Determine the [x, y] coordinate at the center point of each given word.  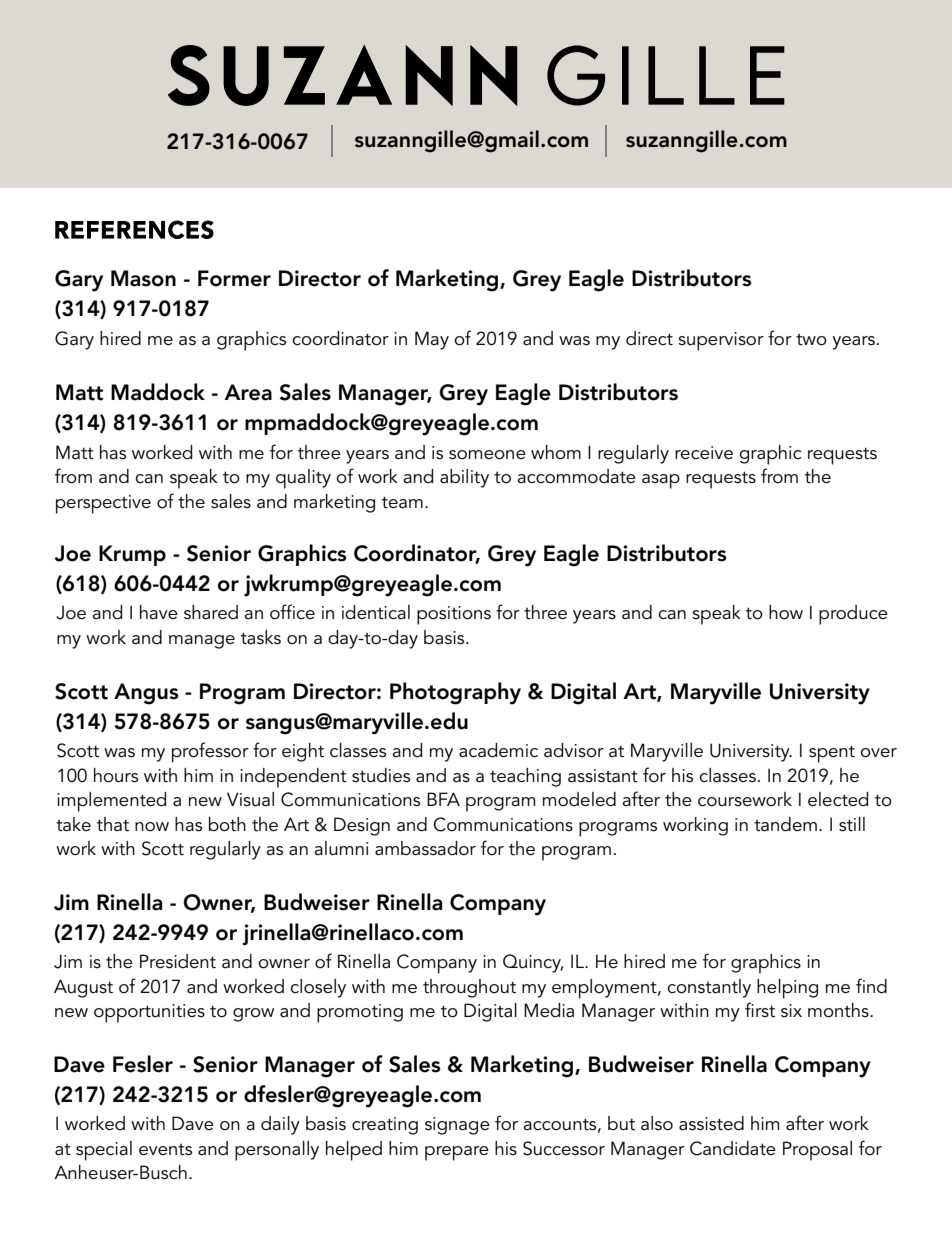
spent [832, 754]
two [811, 340]
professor [210, 752]
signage [457, 1126]
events [165, 1150]
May [432, 340]
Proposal [817, 1151]
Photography [455, 693]
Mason [143, 278]
